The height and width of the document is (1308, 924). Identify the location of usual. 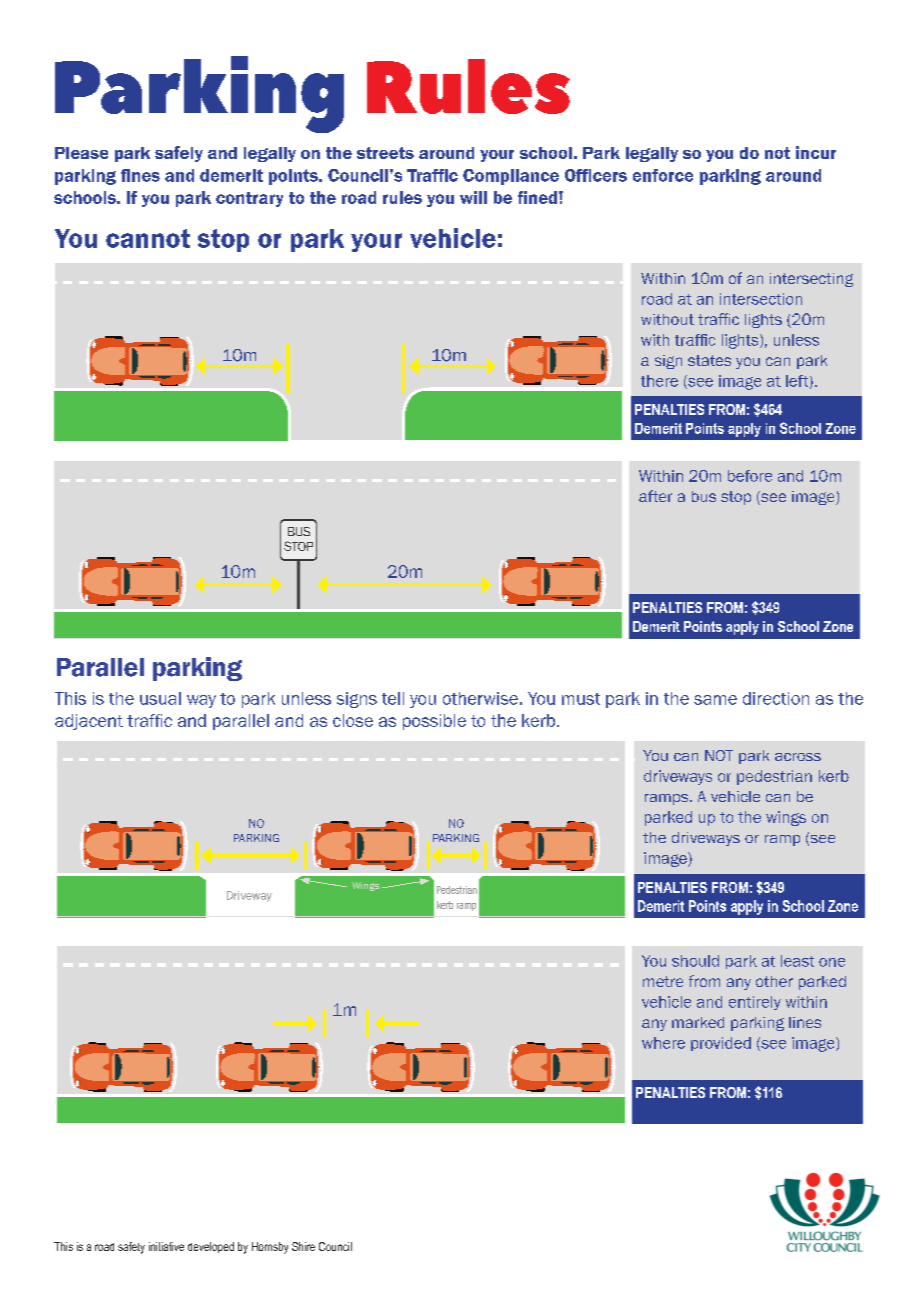
(160, 698).
